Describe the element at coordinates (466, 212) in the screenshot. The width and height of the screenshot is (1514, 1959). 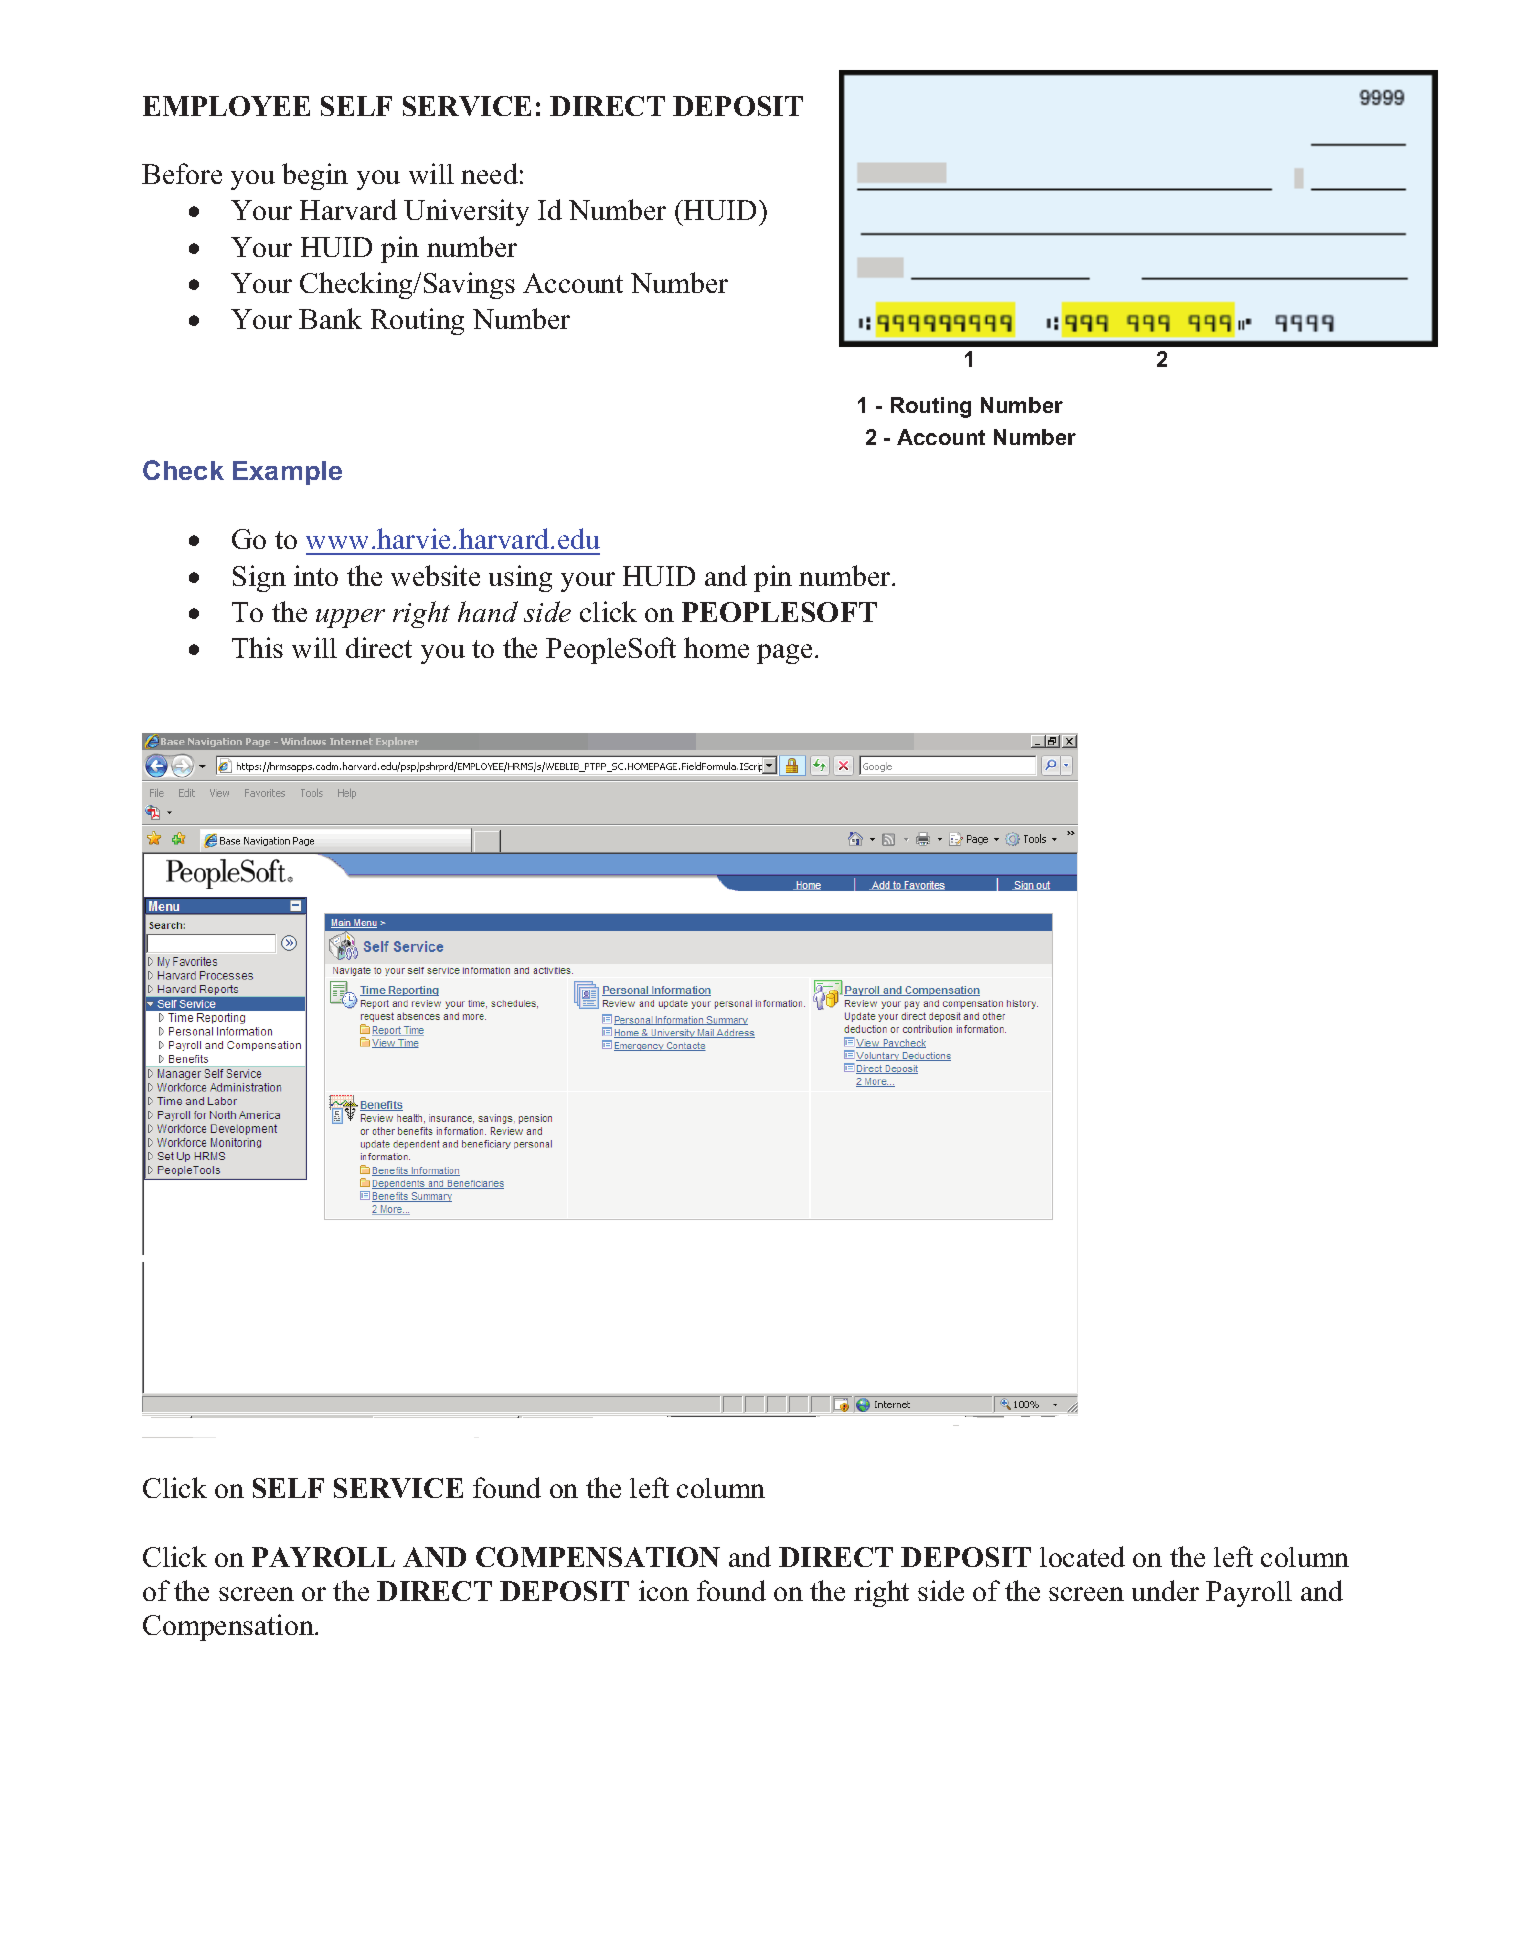
I see `University` at that location.
